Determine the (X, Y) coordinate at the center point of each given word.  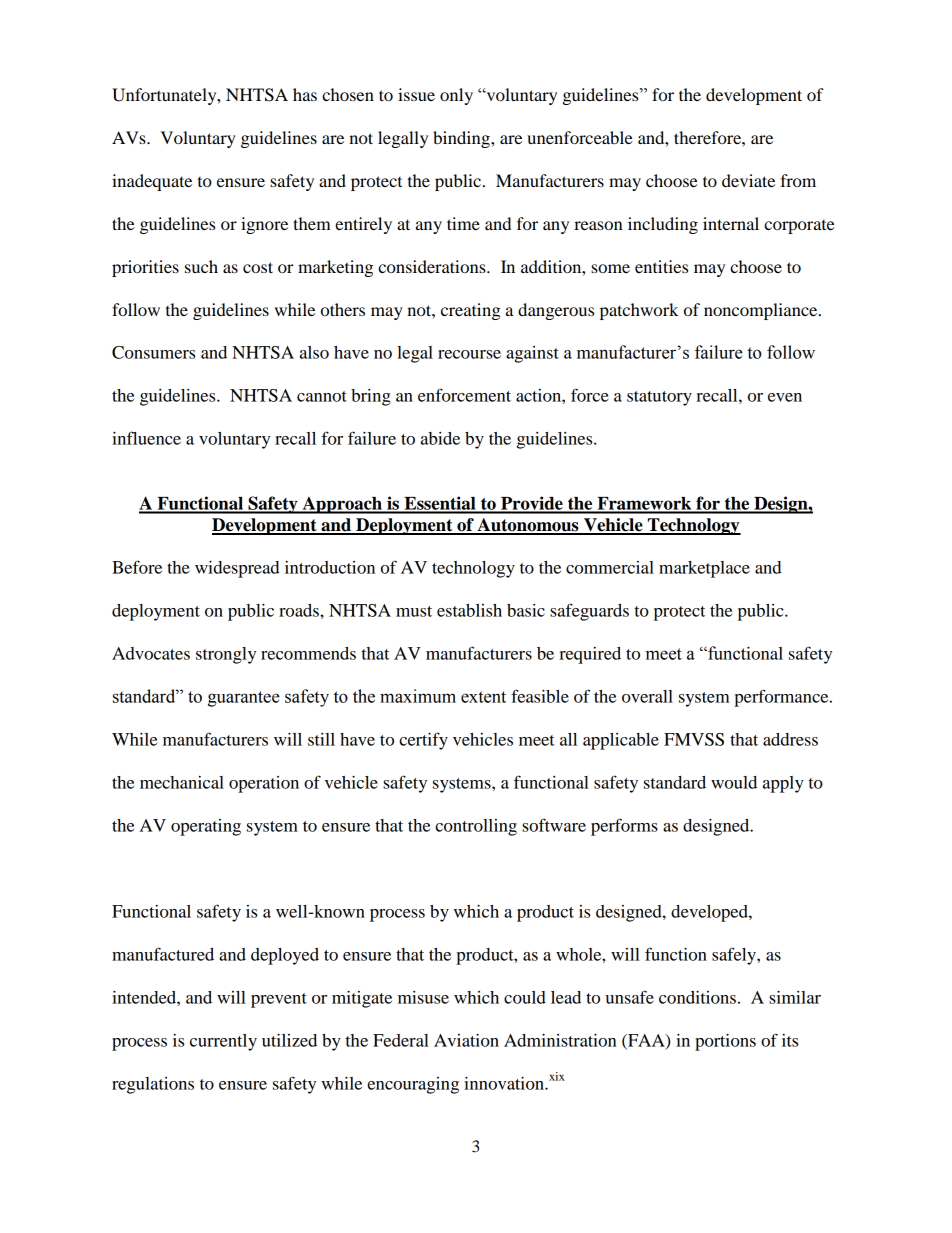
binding (462, 139)
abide (440, 438)
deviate (748, 180)
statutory (659, 398)
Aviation (466, 1040)
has (305, 94)
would (734, 782)
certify (423, 741)
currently (223, 1042)
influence (146, 438)
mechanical (182, 782)
